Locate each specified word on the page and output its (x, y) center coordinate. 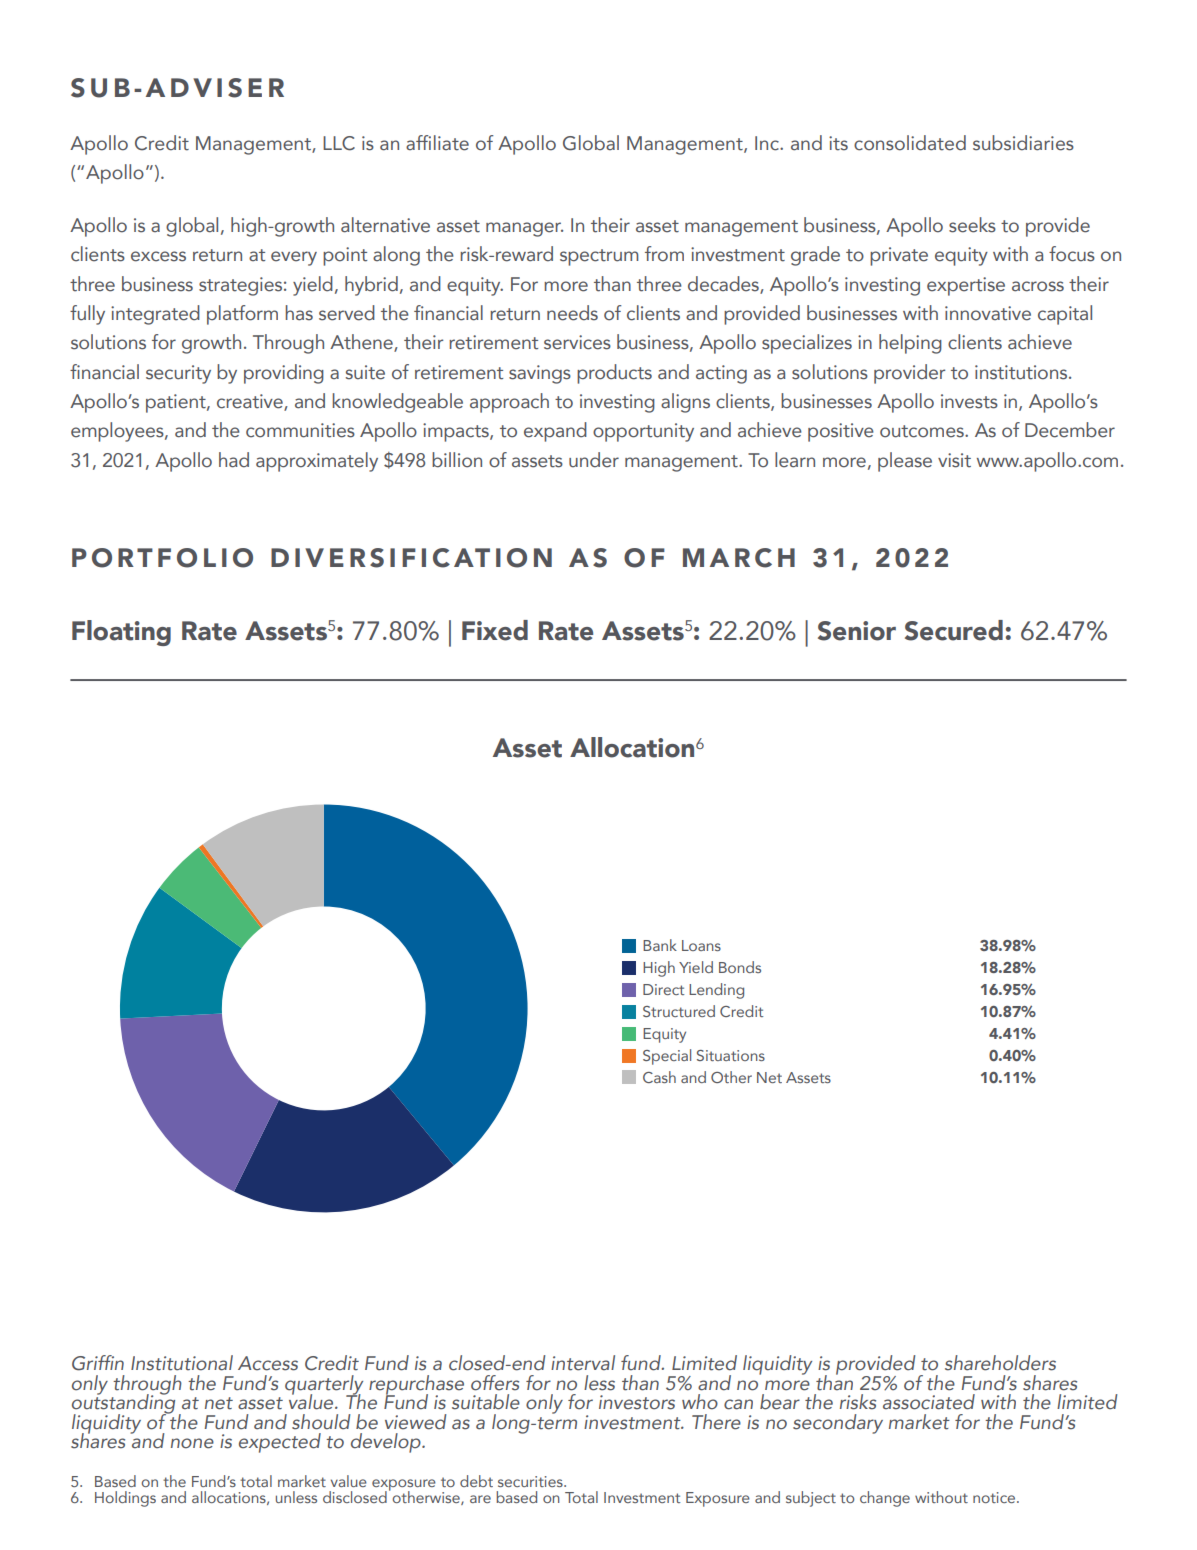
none (192, 1443)
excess (158, 256)
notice (995, 1497)
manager (524, 229)
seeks (972, 225)
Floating (121, 633)
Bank (660, 945)
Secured (954, 630)
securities (531, 1481)
